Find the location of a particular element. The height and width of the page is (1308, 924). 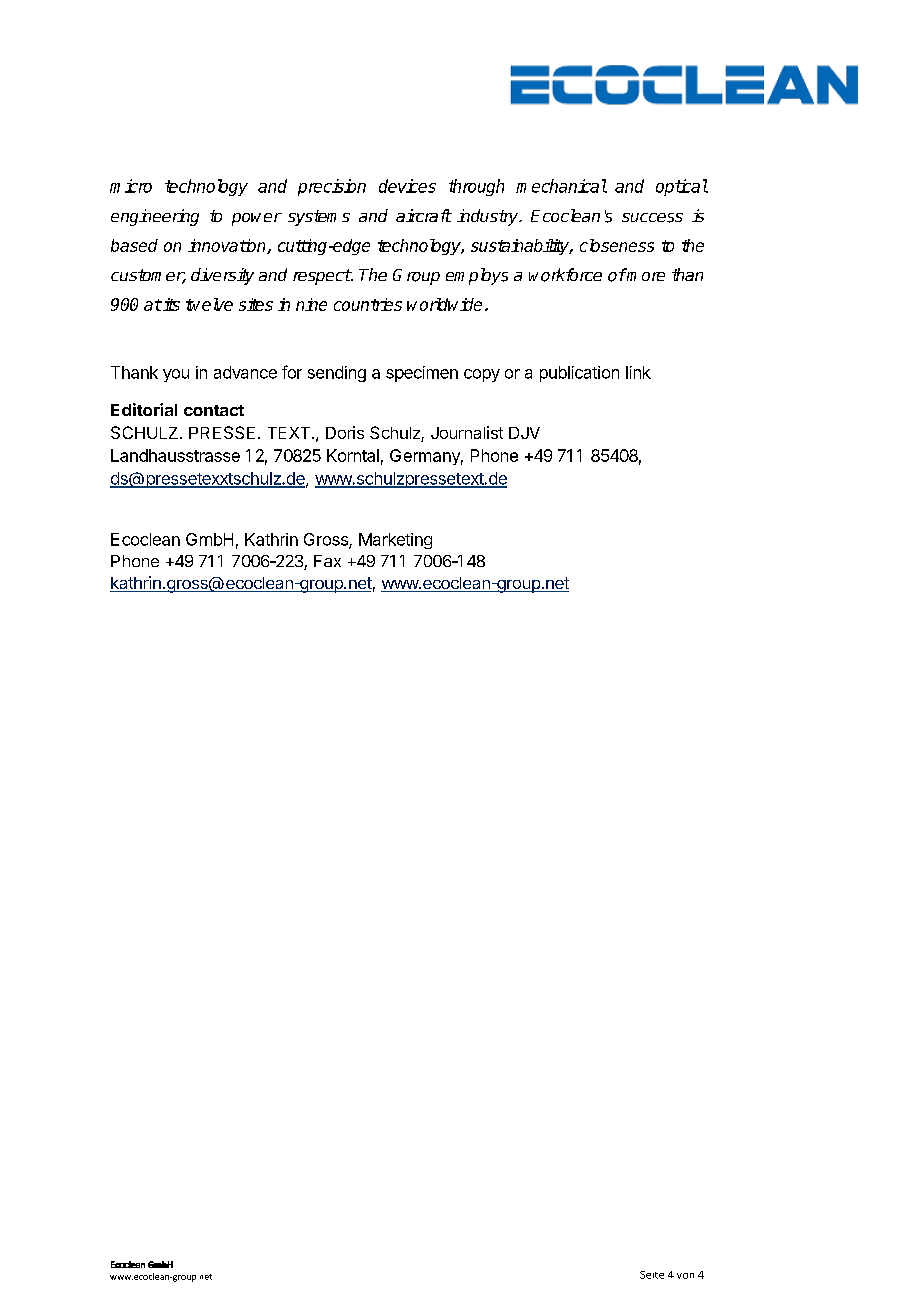

innovation is located at coordinates (228, 246).
